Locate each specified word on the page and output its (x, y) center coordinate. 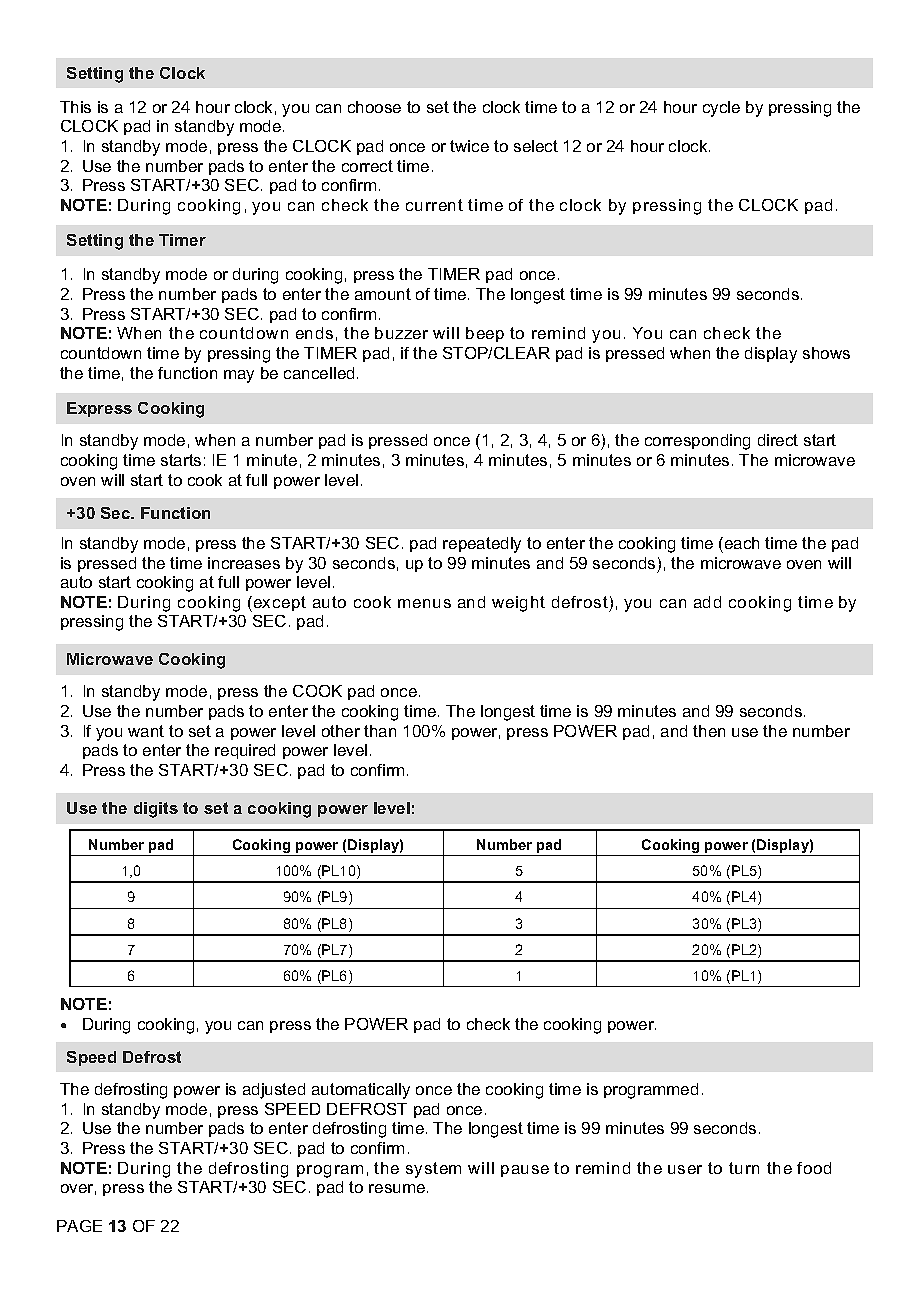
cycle (721, 109)
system (433, 1170)
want (146, 731)
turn (744, 1168)
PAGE (79, 1226)
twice (469, 146)
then (709, 731)
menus (424, 603)
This (75, 107)
